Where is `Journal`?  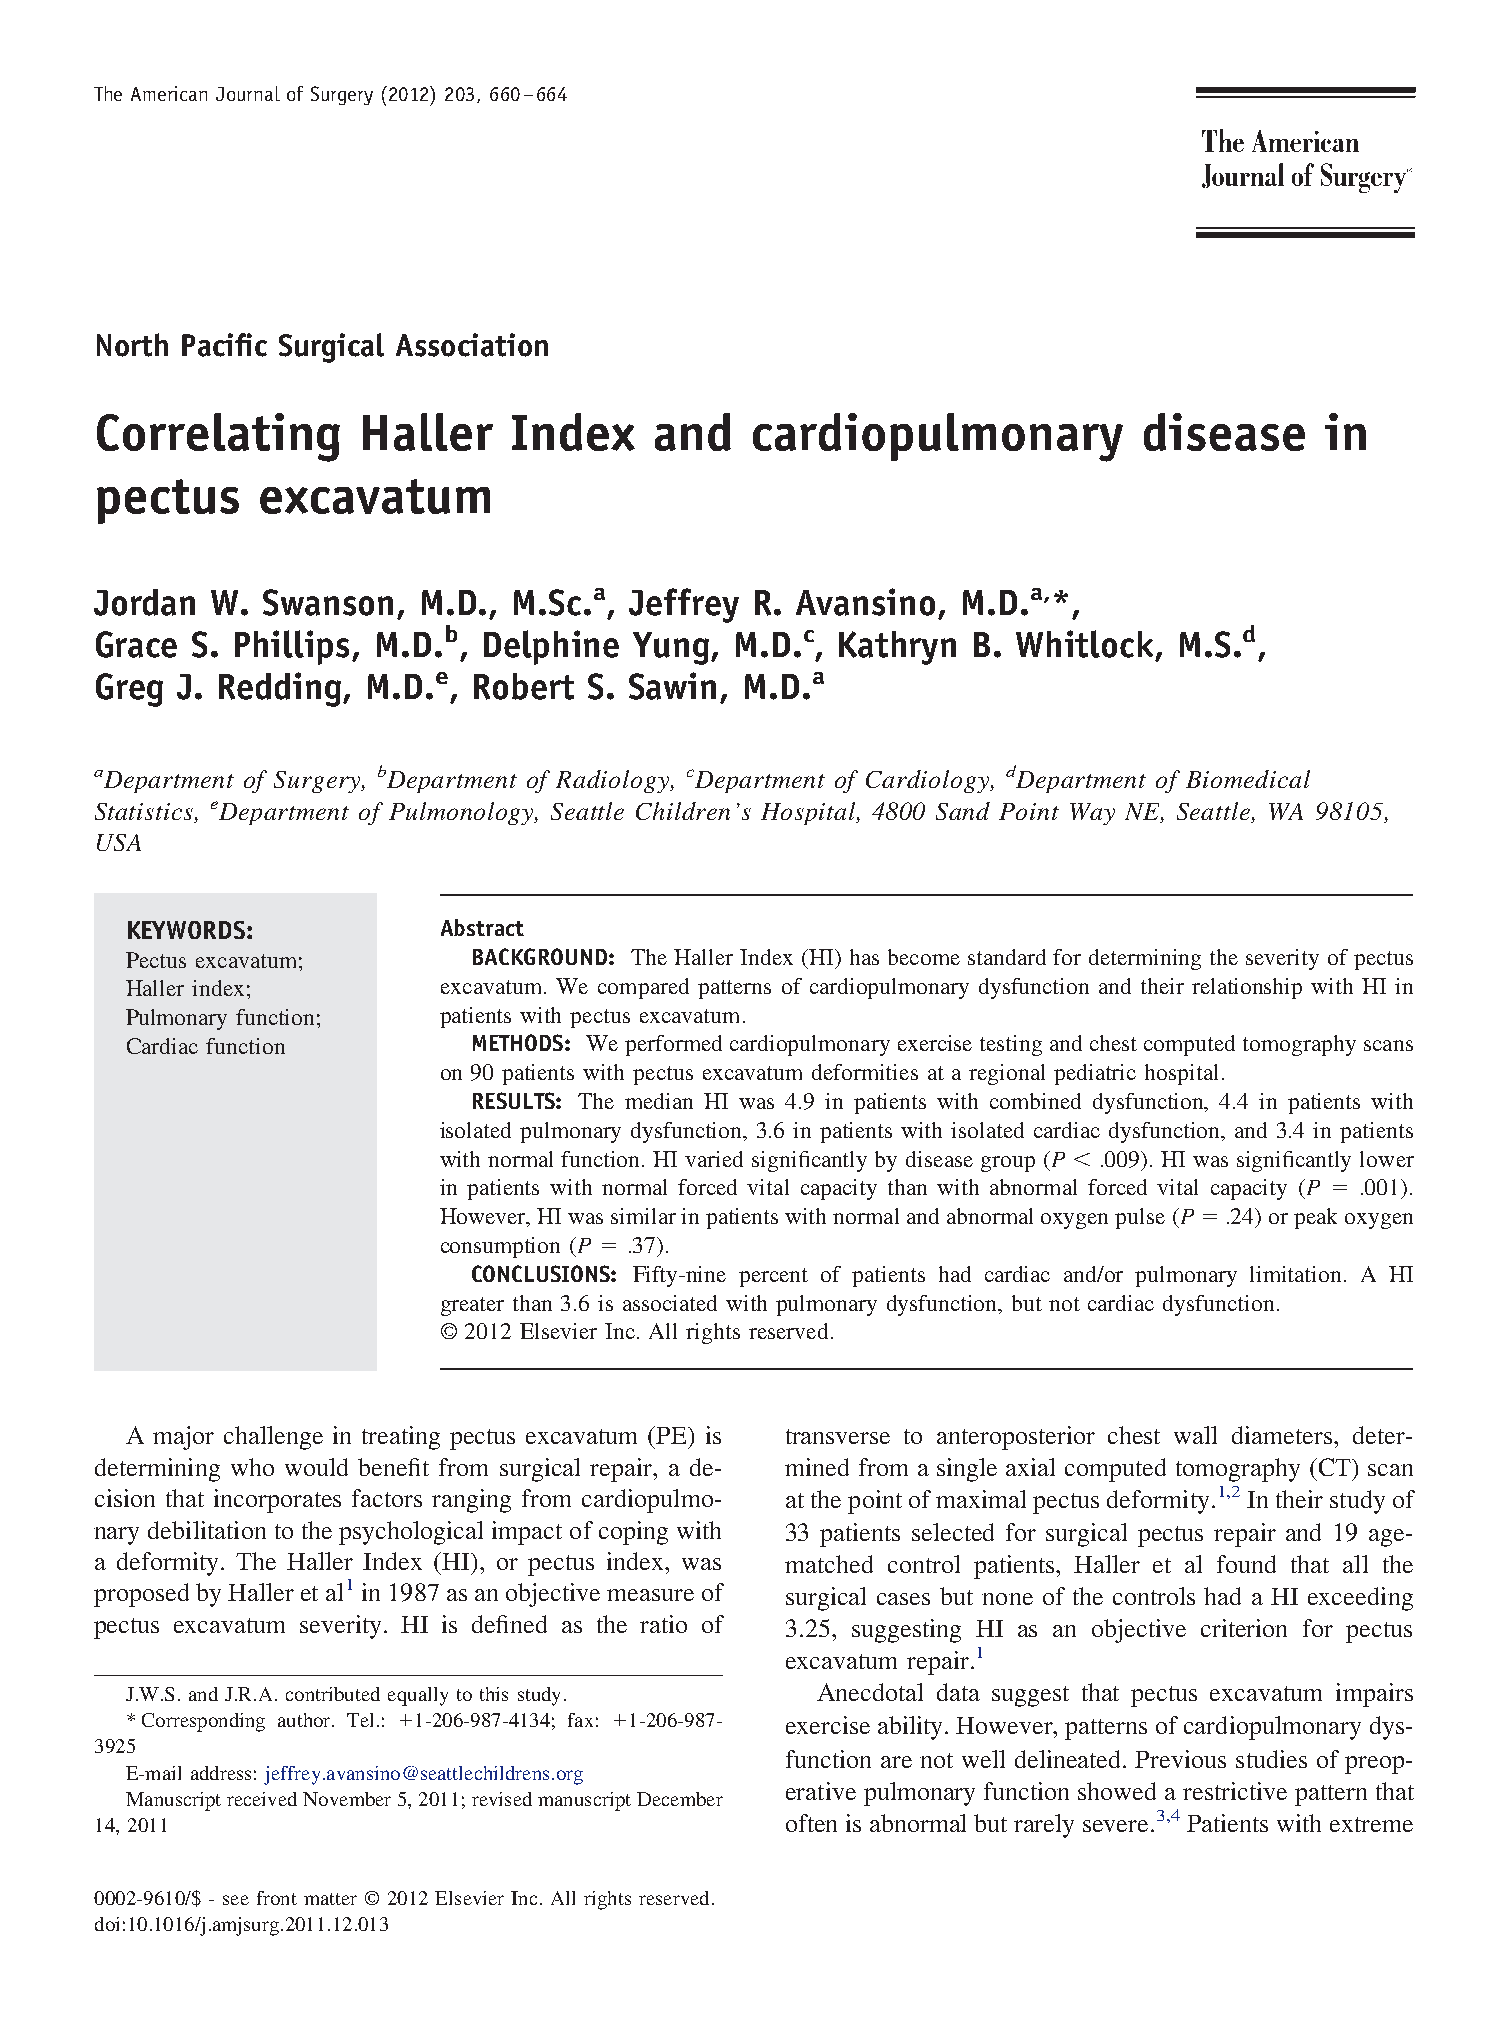 Journal is located at coordinates (248, 93).
